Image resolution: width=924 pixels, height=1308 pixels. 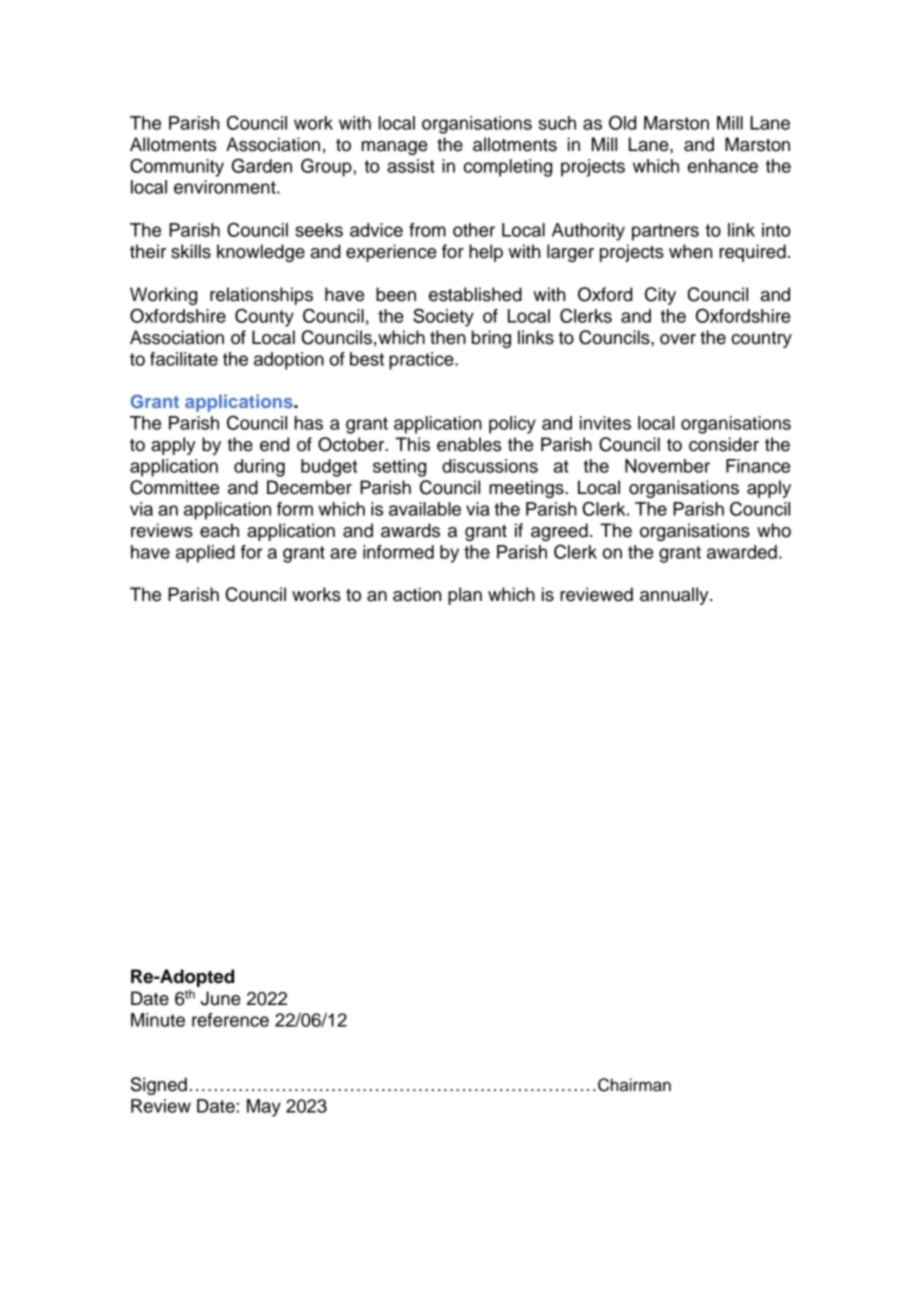 What do you see at coordinates (678, 339) in the screenshot?
I see `over` at bounding box center [678, 339].
